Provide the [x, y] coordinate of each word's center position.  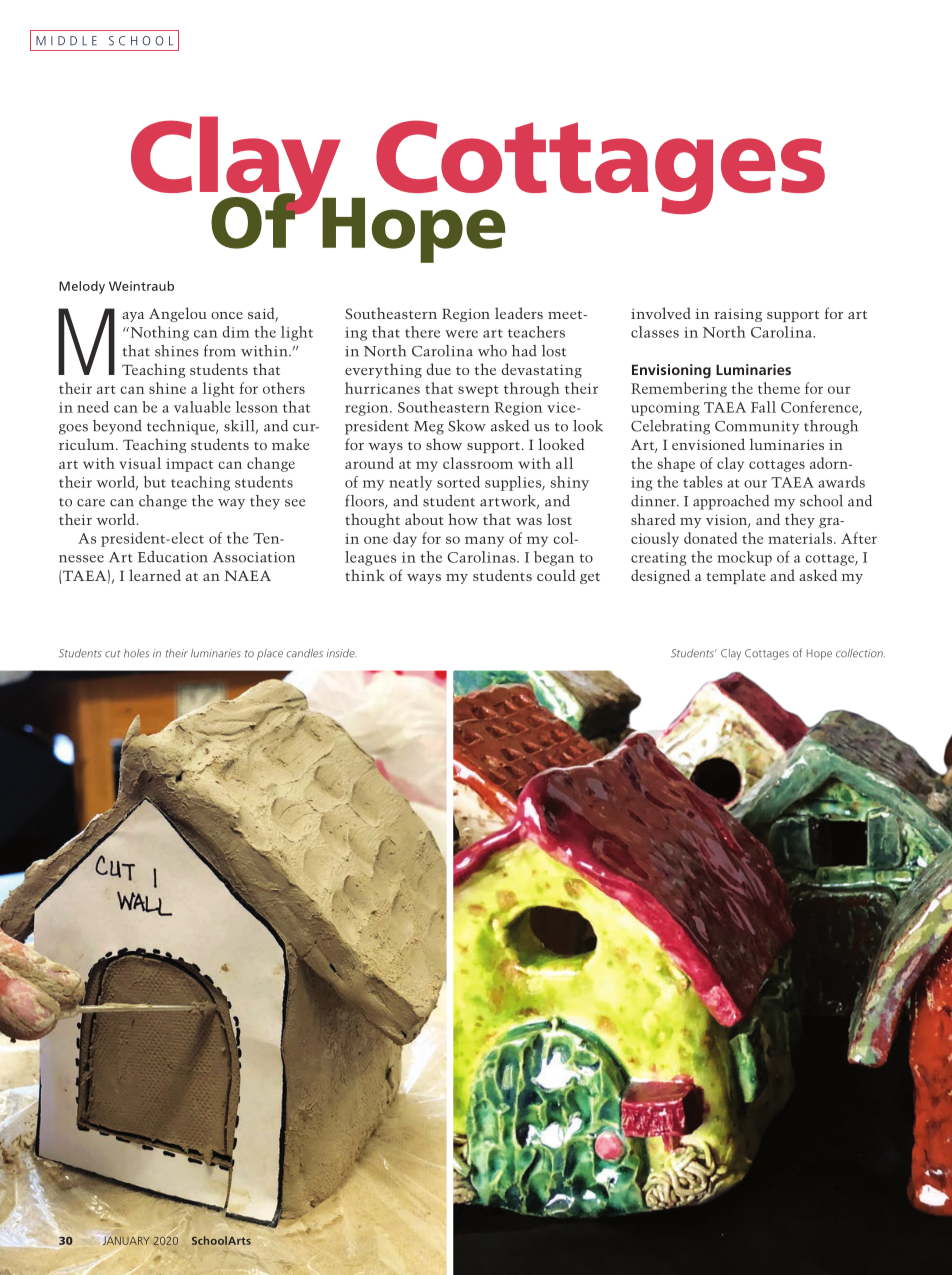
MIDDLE [66, 41]
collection [860, 653]
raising [738, 315]
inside [341, 653]
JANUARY [125, 1240]
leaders [519, 313]
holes [136, 653]
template [736, 576]
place [270, 654]
